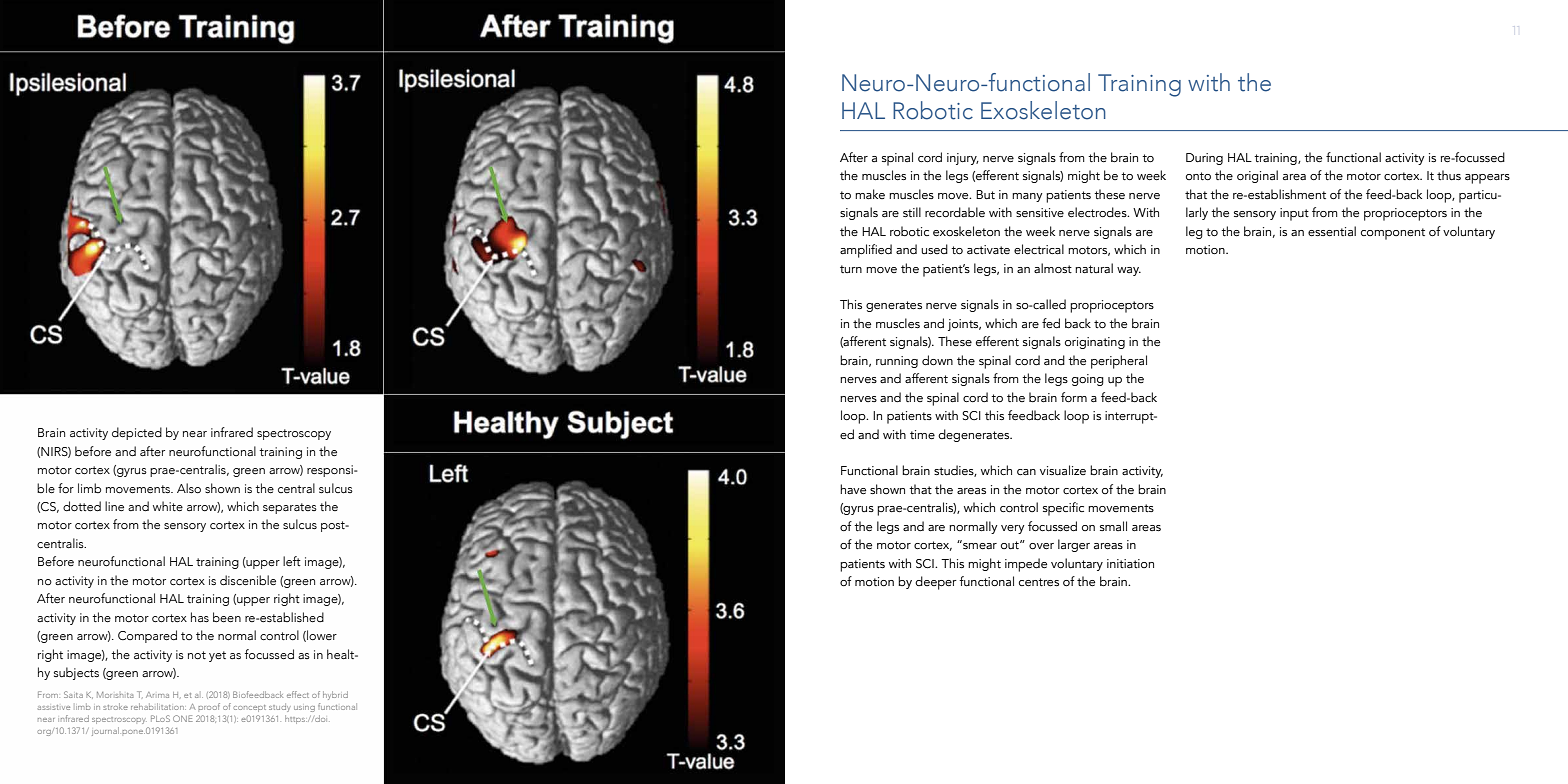 Image resolution: width=1568 pixels, height=784 pixels. I want to click on injury, so click(963, 159).
